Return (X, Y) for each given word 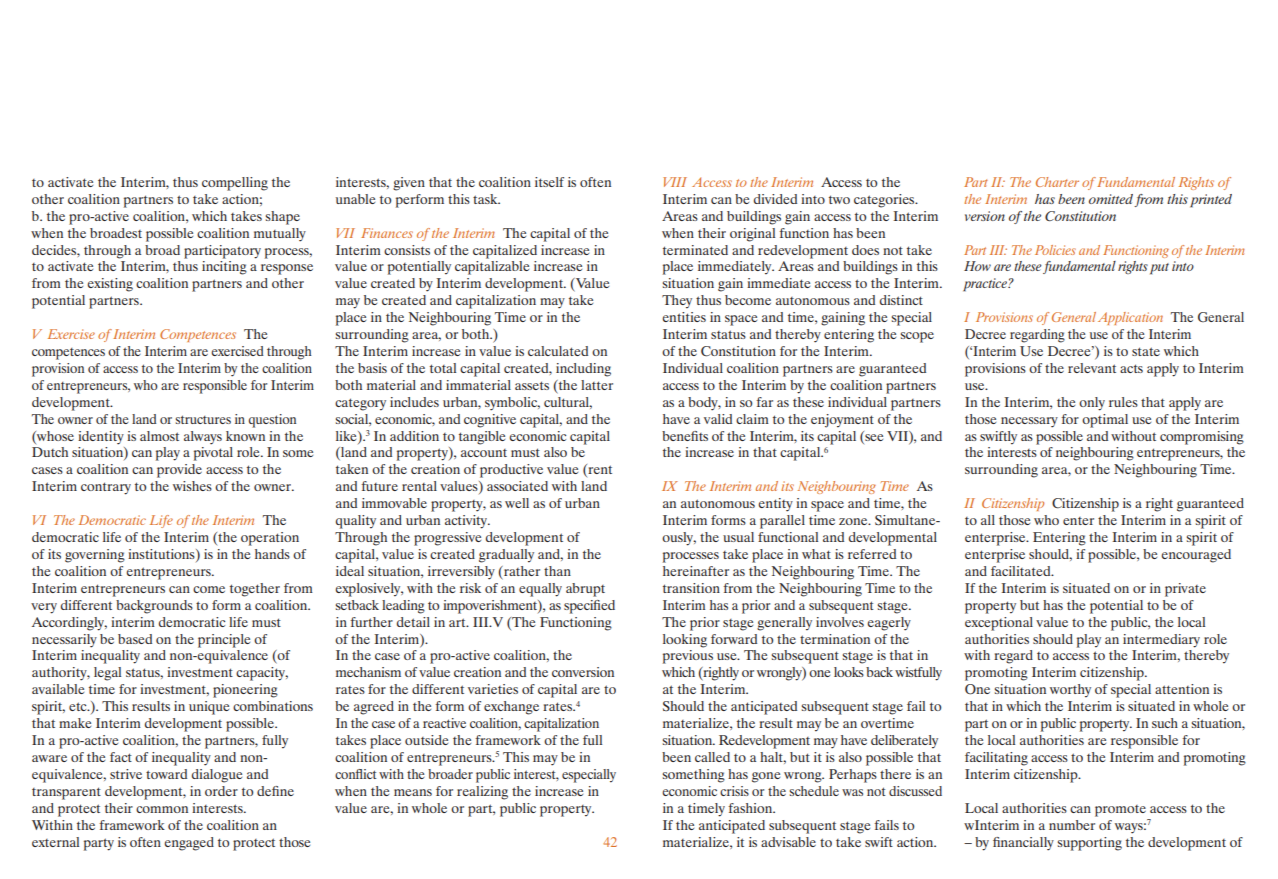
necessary (1029, 422)
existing (110, 285)
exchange (511, 708)
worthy (1070, 691)
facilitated (1022, 571)
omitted (1111, 199)
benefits (685, 436)
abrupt (585, 590)
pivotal (213, 454)
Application (1130, 318)
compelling (235, 184)
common (162, 809)
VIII (675, 182)
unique (209, 708)
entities (684, 317)
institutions (162, 555)
